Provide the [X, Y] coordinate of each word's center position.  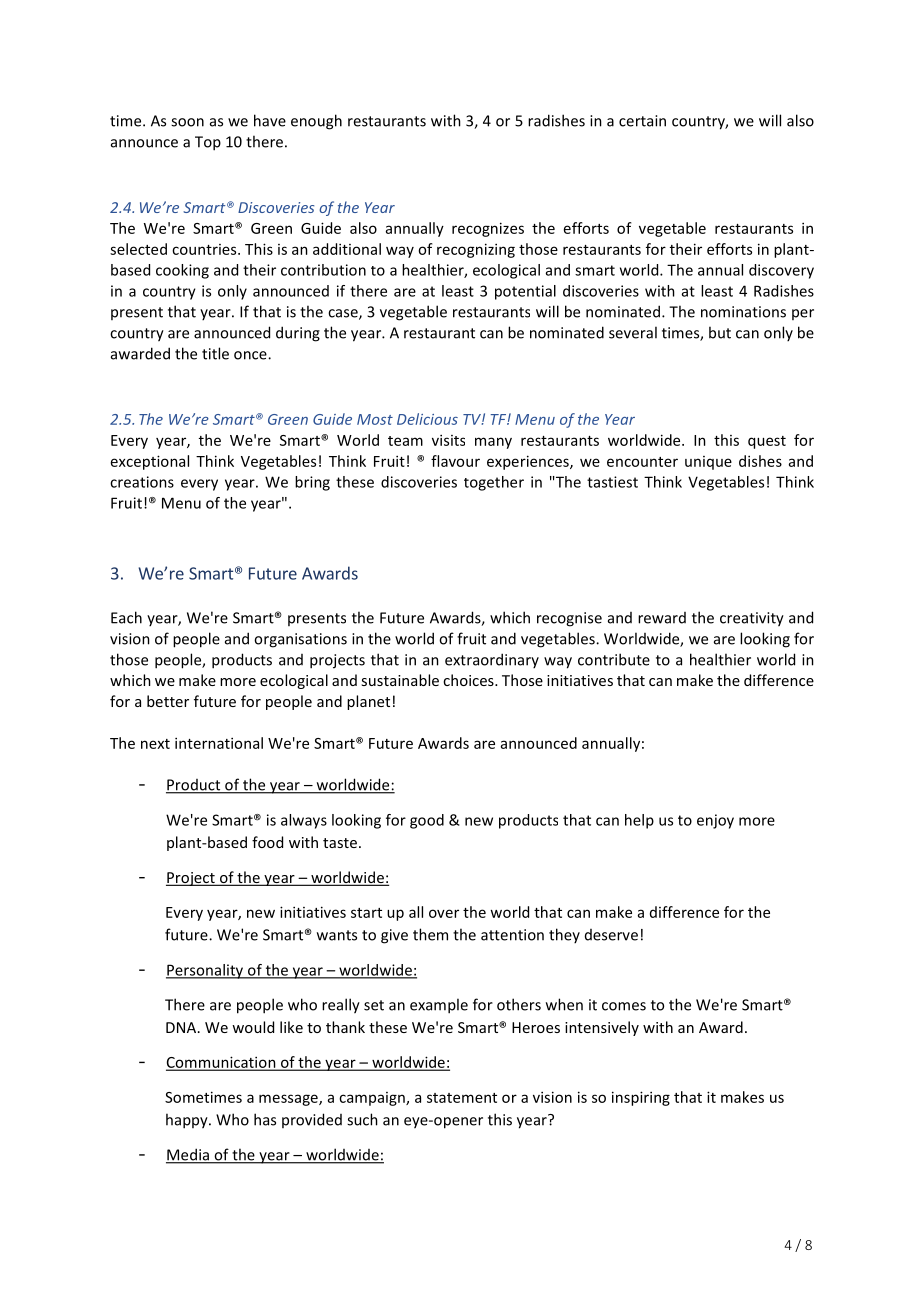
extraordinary [492, 660]
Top [208, 143]
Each [126, 617]
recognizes [488, 229]
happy [188, 1121]
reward [662, 618]
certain [642, 121]
